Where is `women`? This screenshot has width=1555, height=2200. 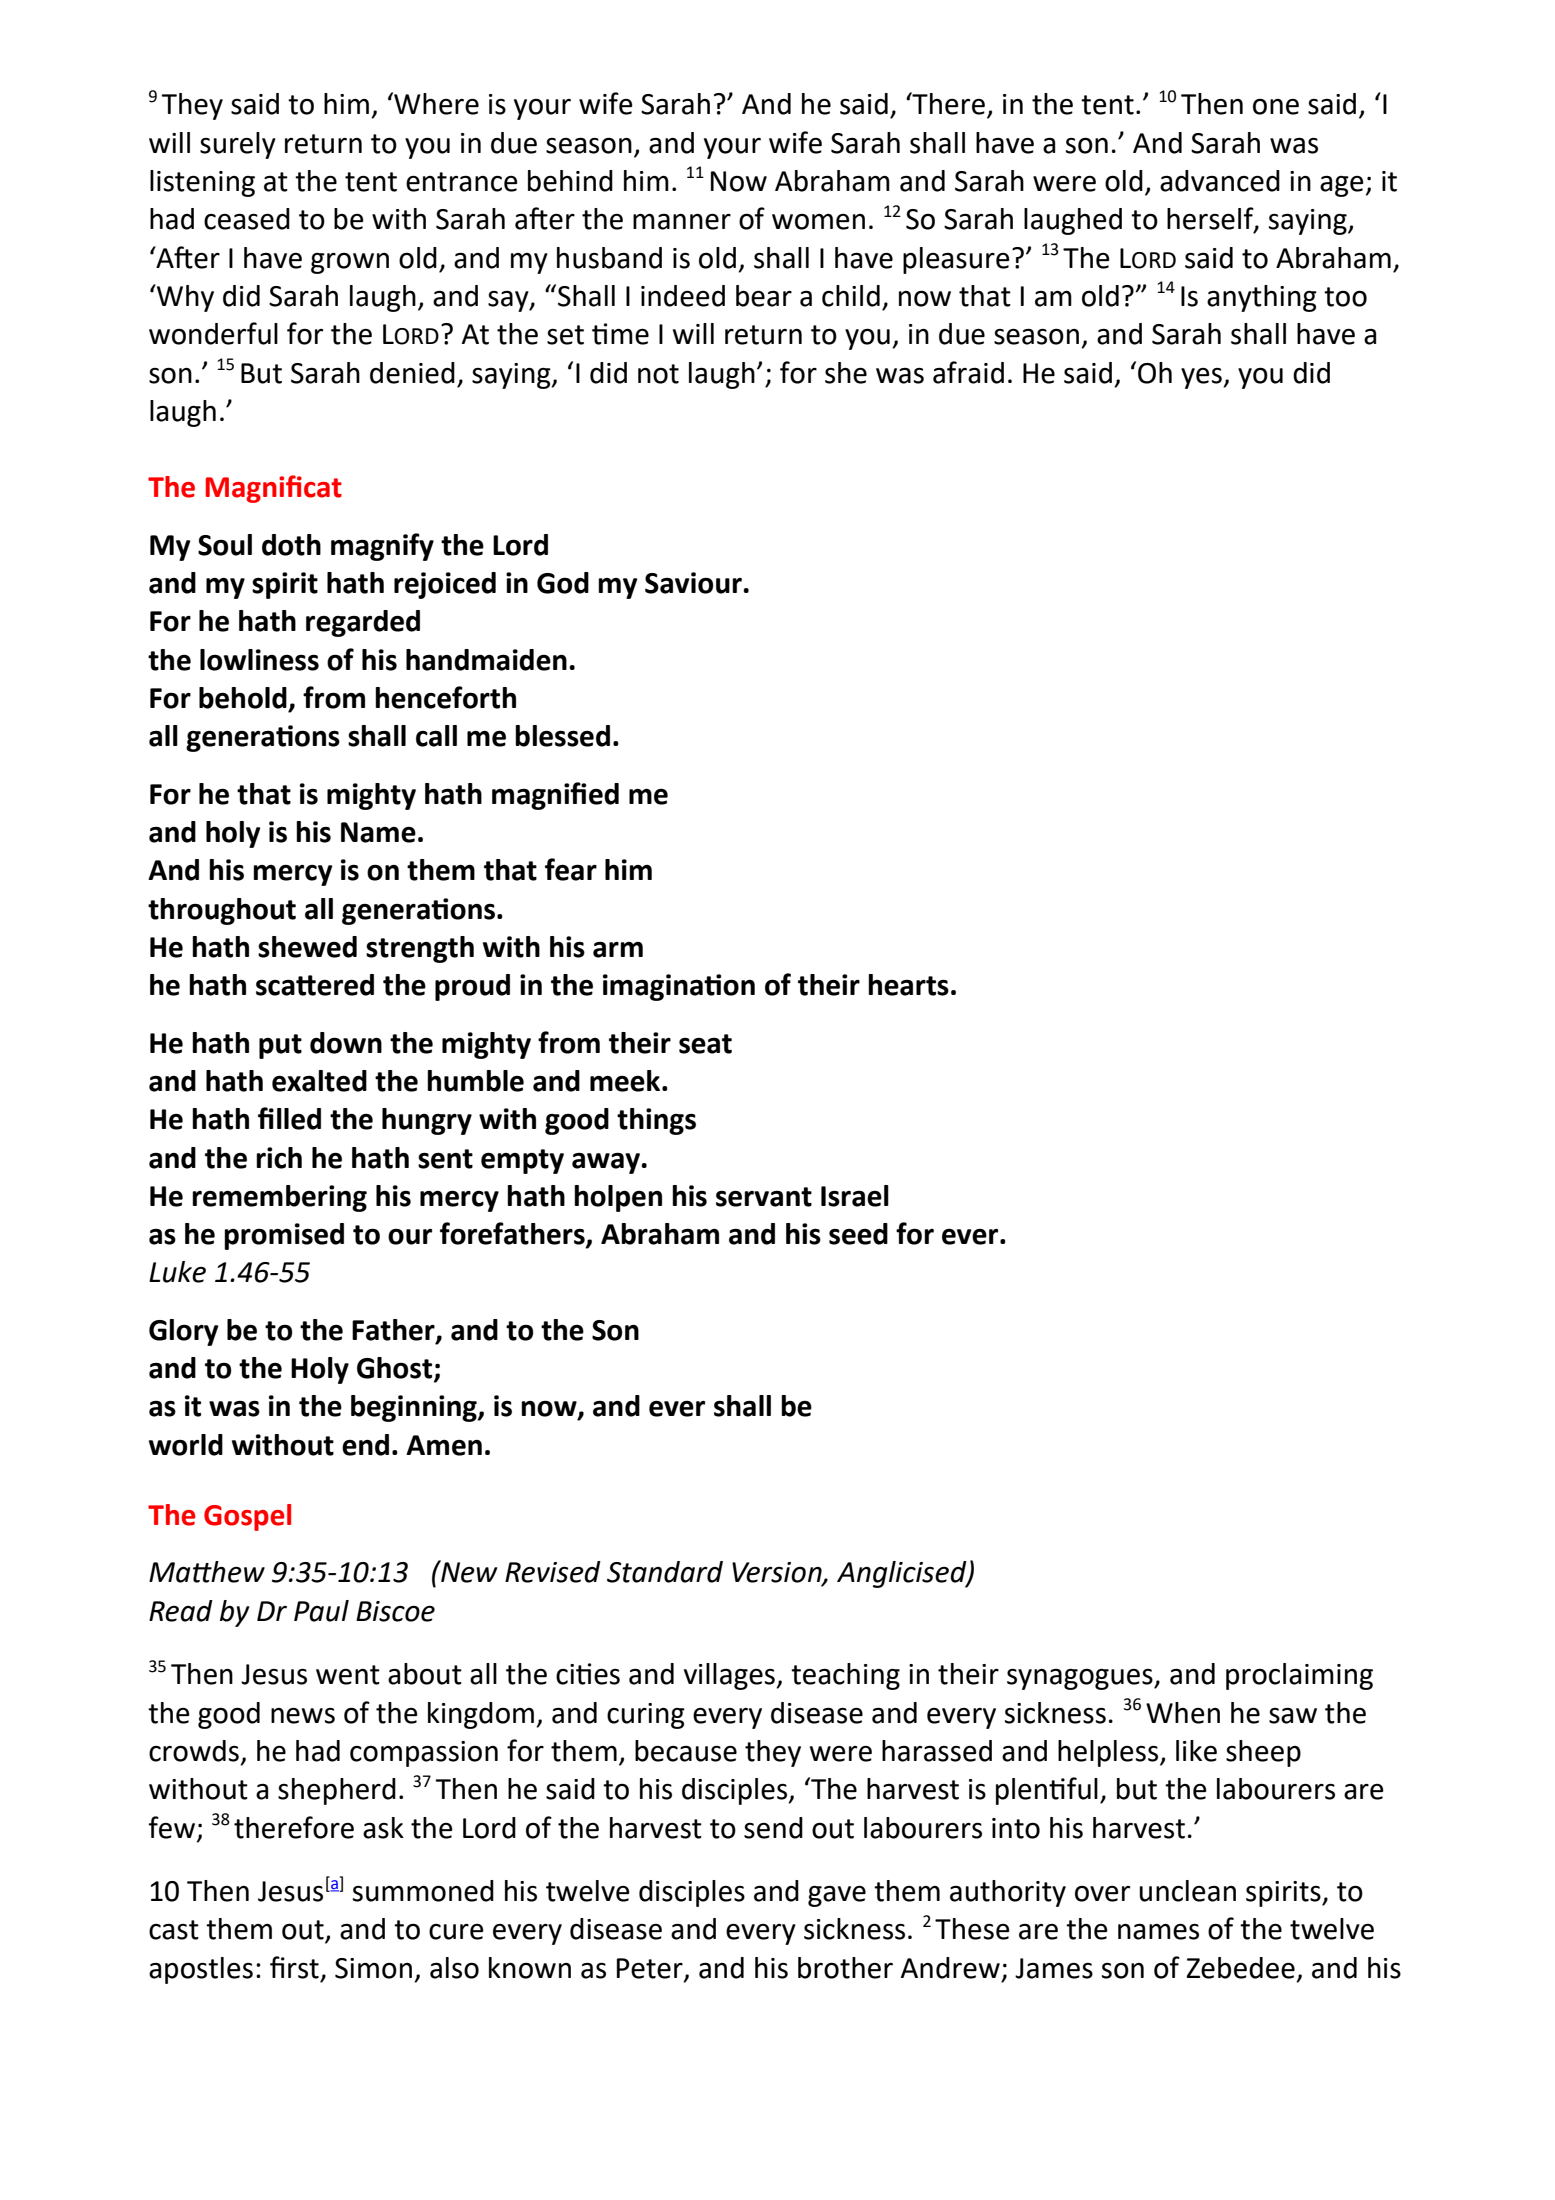 women is located at coordinates (818, 222).
